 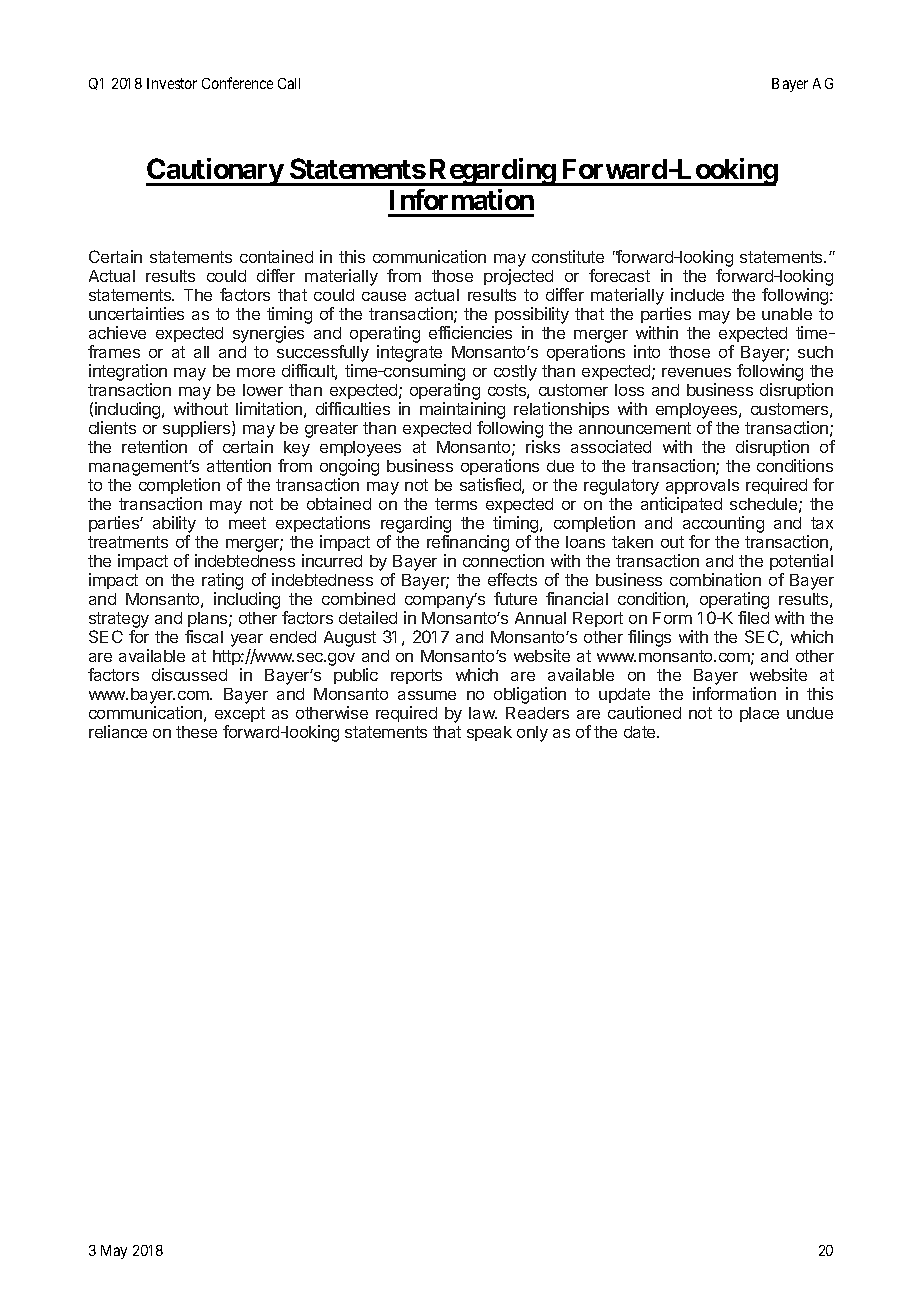 What do you see at coordinates (198, 429) in the image?
I see `suppliers` at bounding box center [198, 429].
